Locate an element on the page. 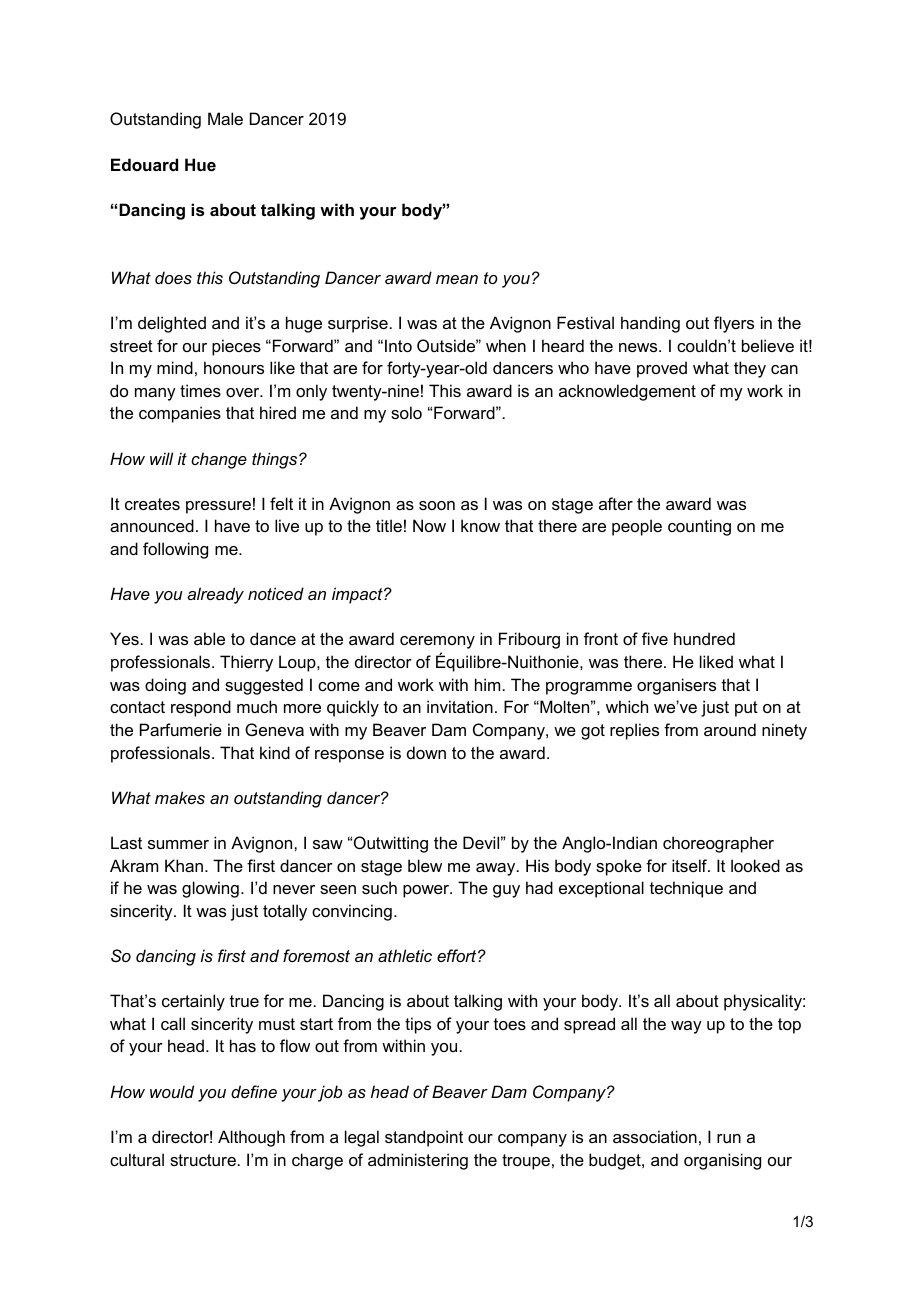  able is located at coordinates (209, 638).
